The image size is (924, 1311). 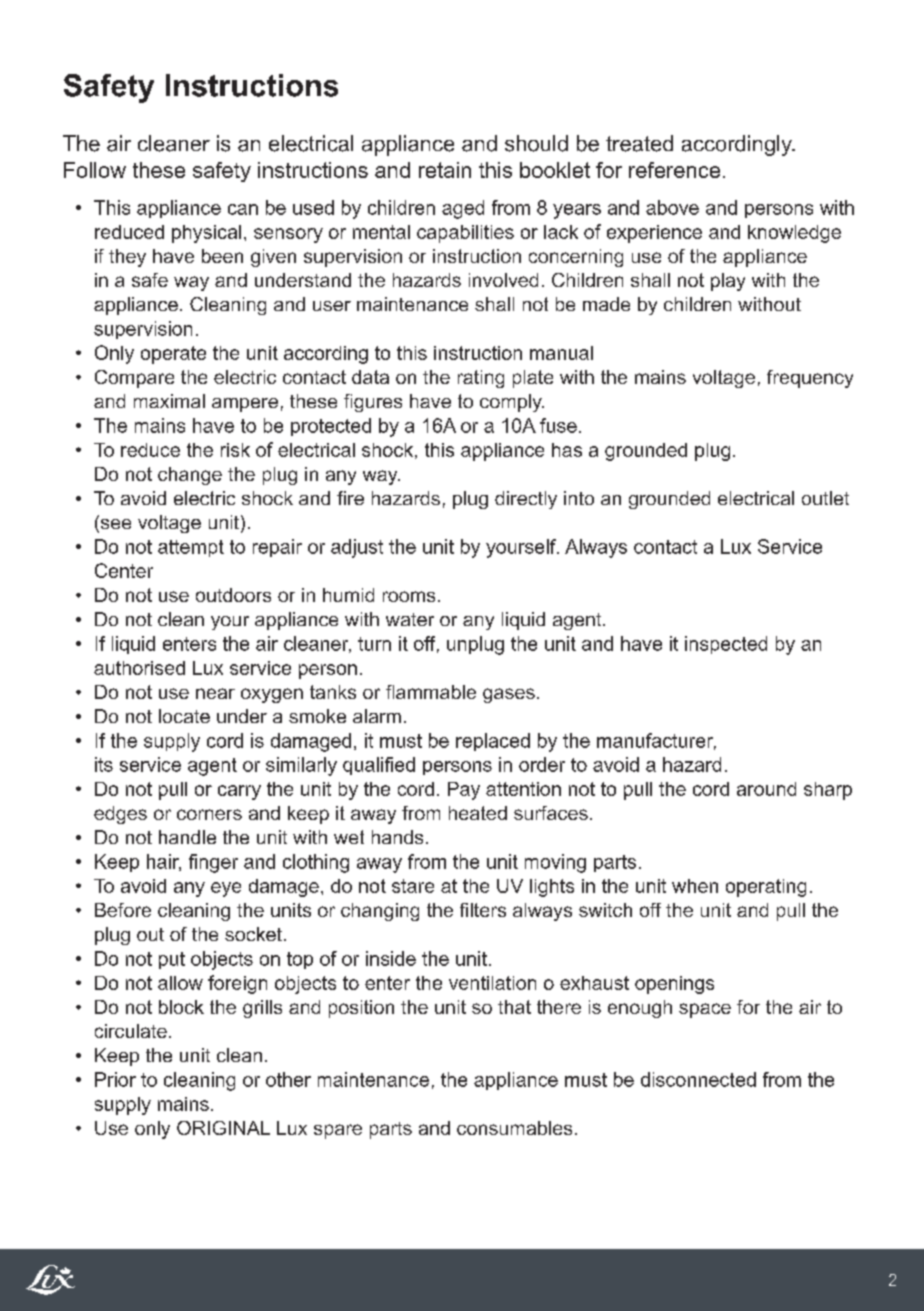 I want to click on maximal, so click(x=169, y=401).
